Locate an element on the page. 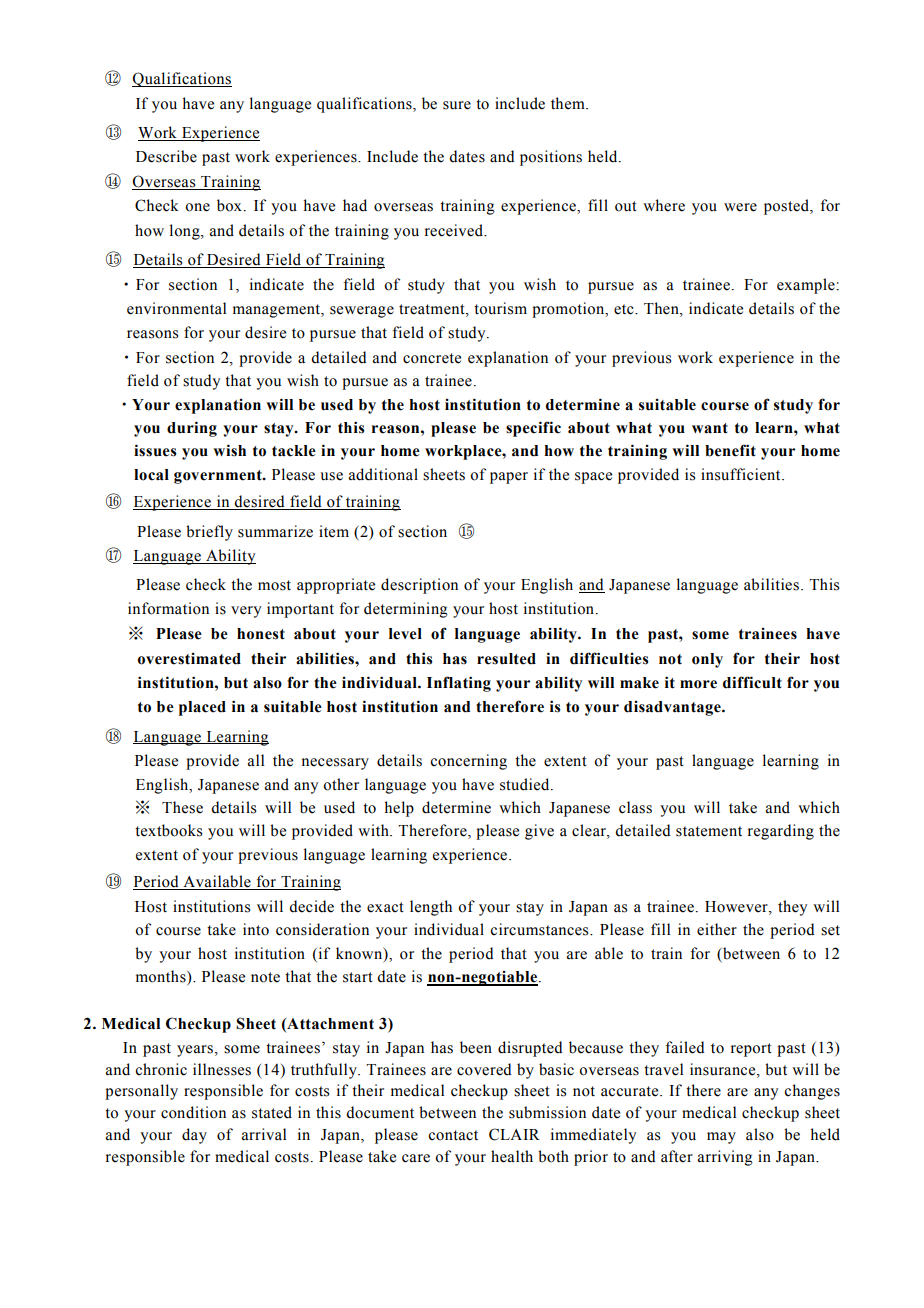 The image size is (924, 1308). concrete is located at coordinates (432, 358).
